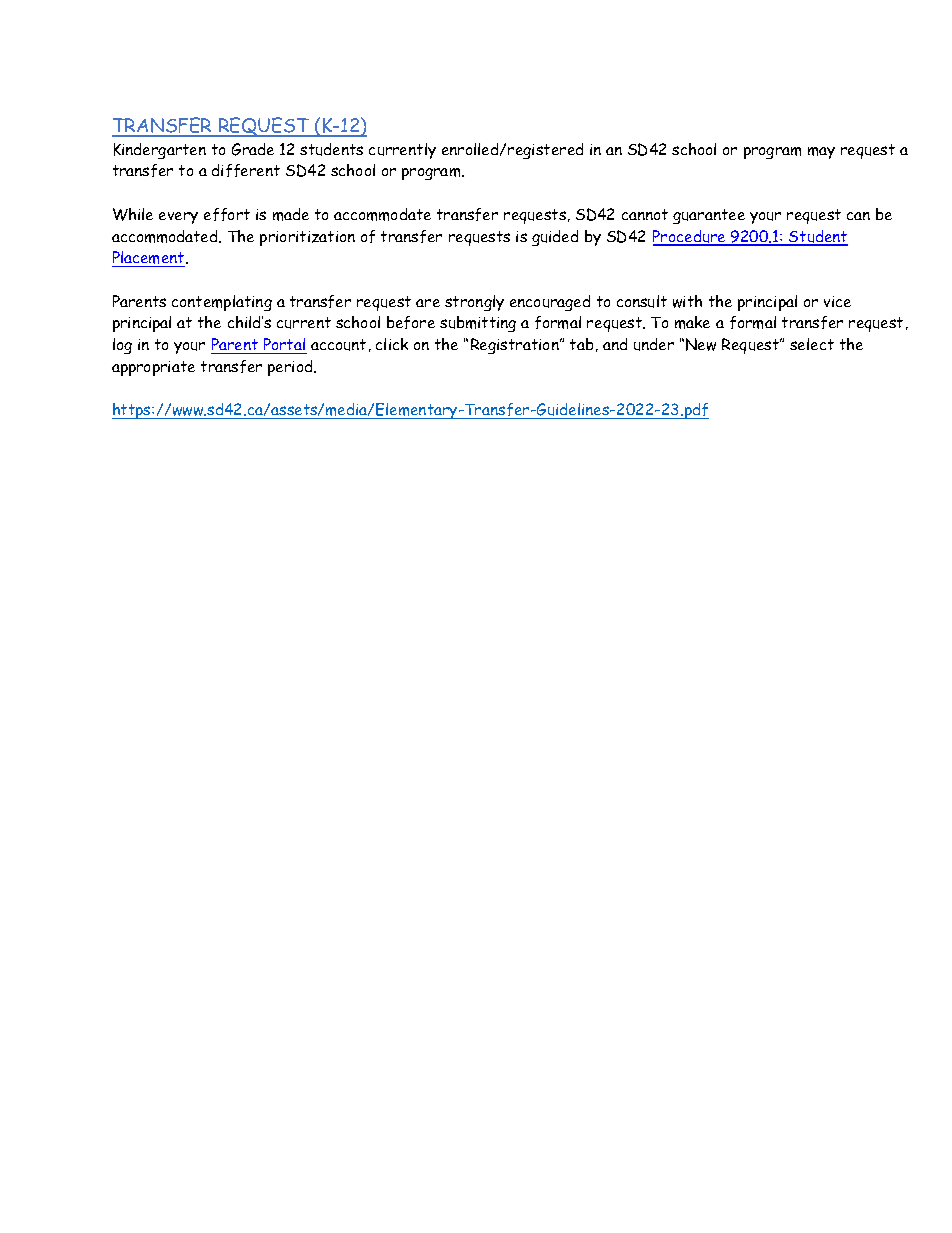  What do you see at coordinates (160, 151) in the document?
I see `Kindergarten` at bounding box center [160, 151].
